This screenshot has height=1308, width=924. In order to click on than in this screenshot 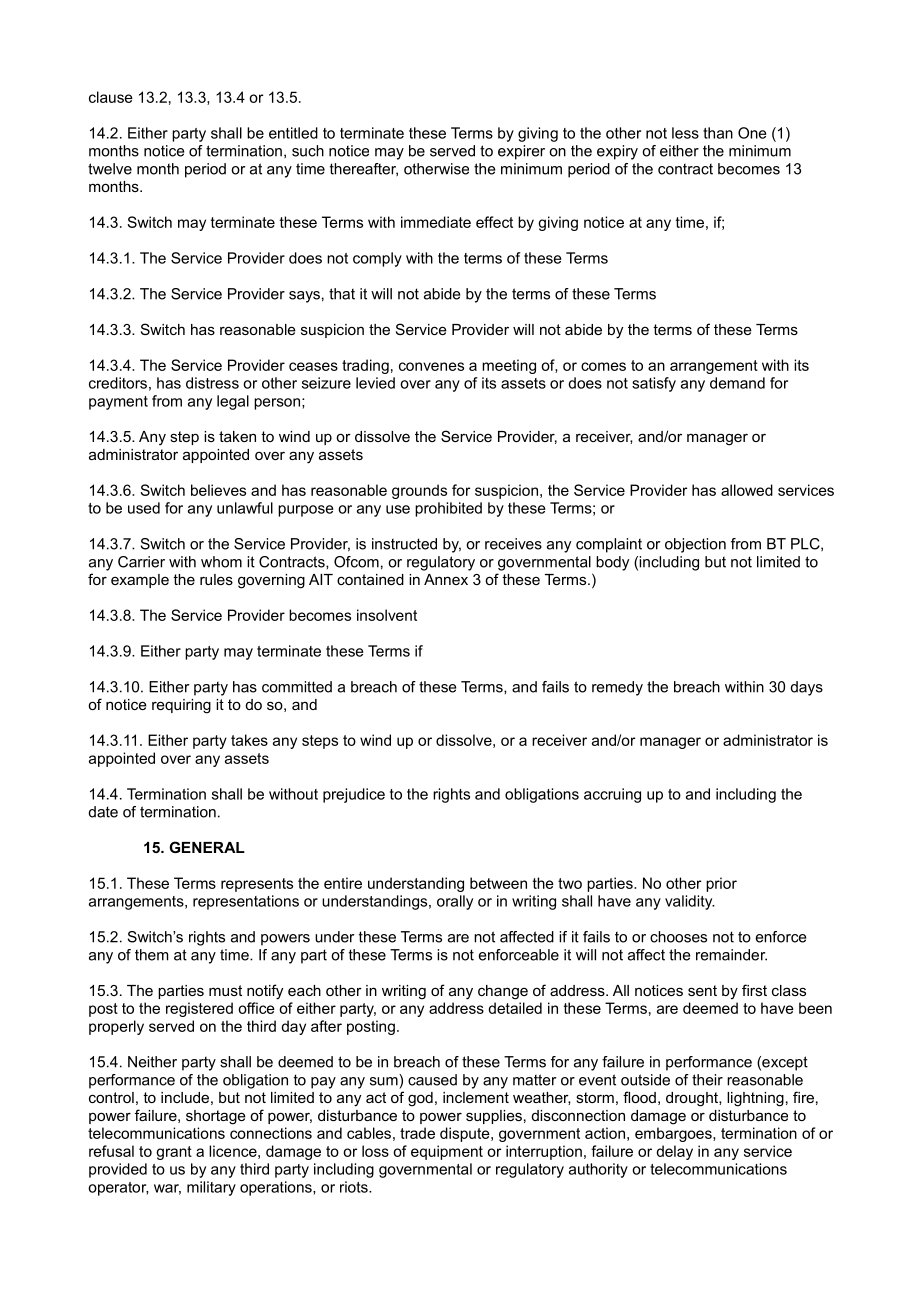, I will do `click(718, 133)`.
